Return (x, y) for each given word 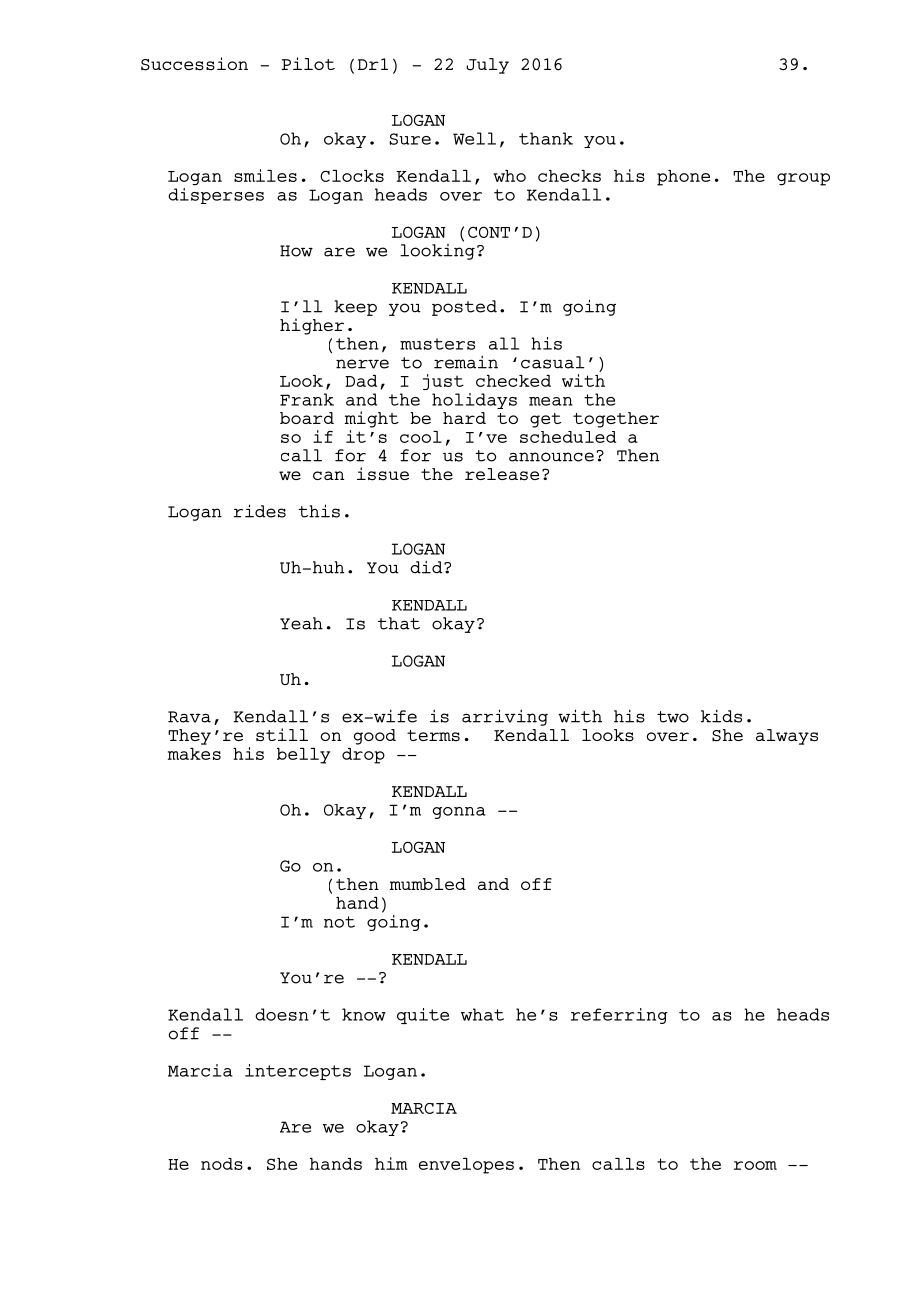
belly (303, 756)
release (502, 474)
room (755, 1165)
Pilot (308, 63)
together (616, 420)
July (487, 66)
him (391, 1163)
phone (683, 178)
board (307, 418)
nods (222, 1164)
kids (721, 716)
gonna (459, 813)
